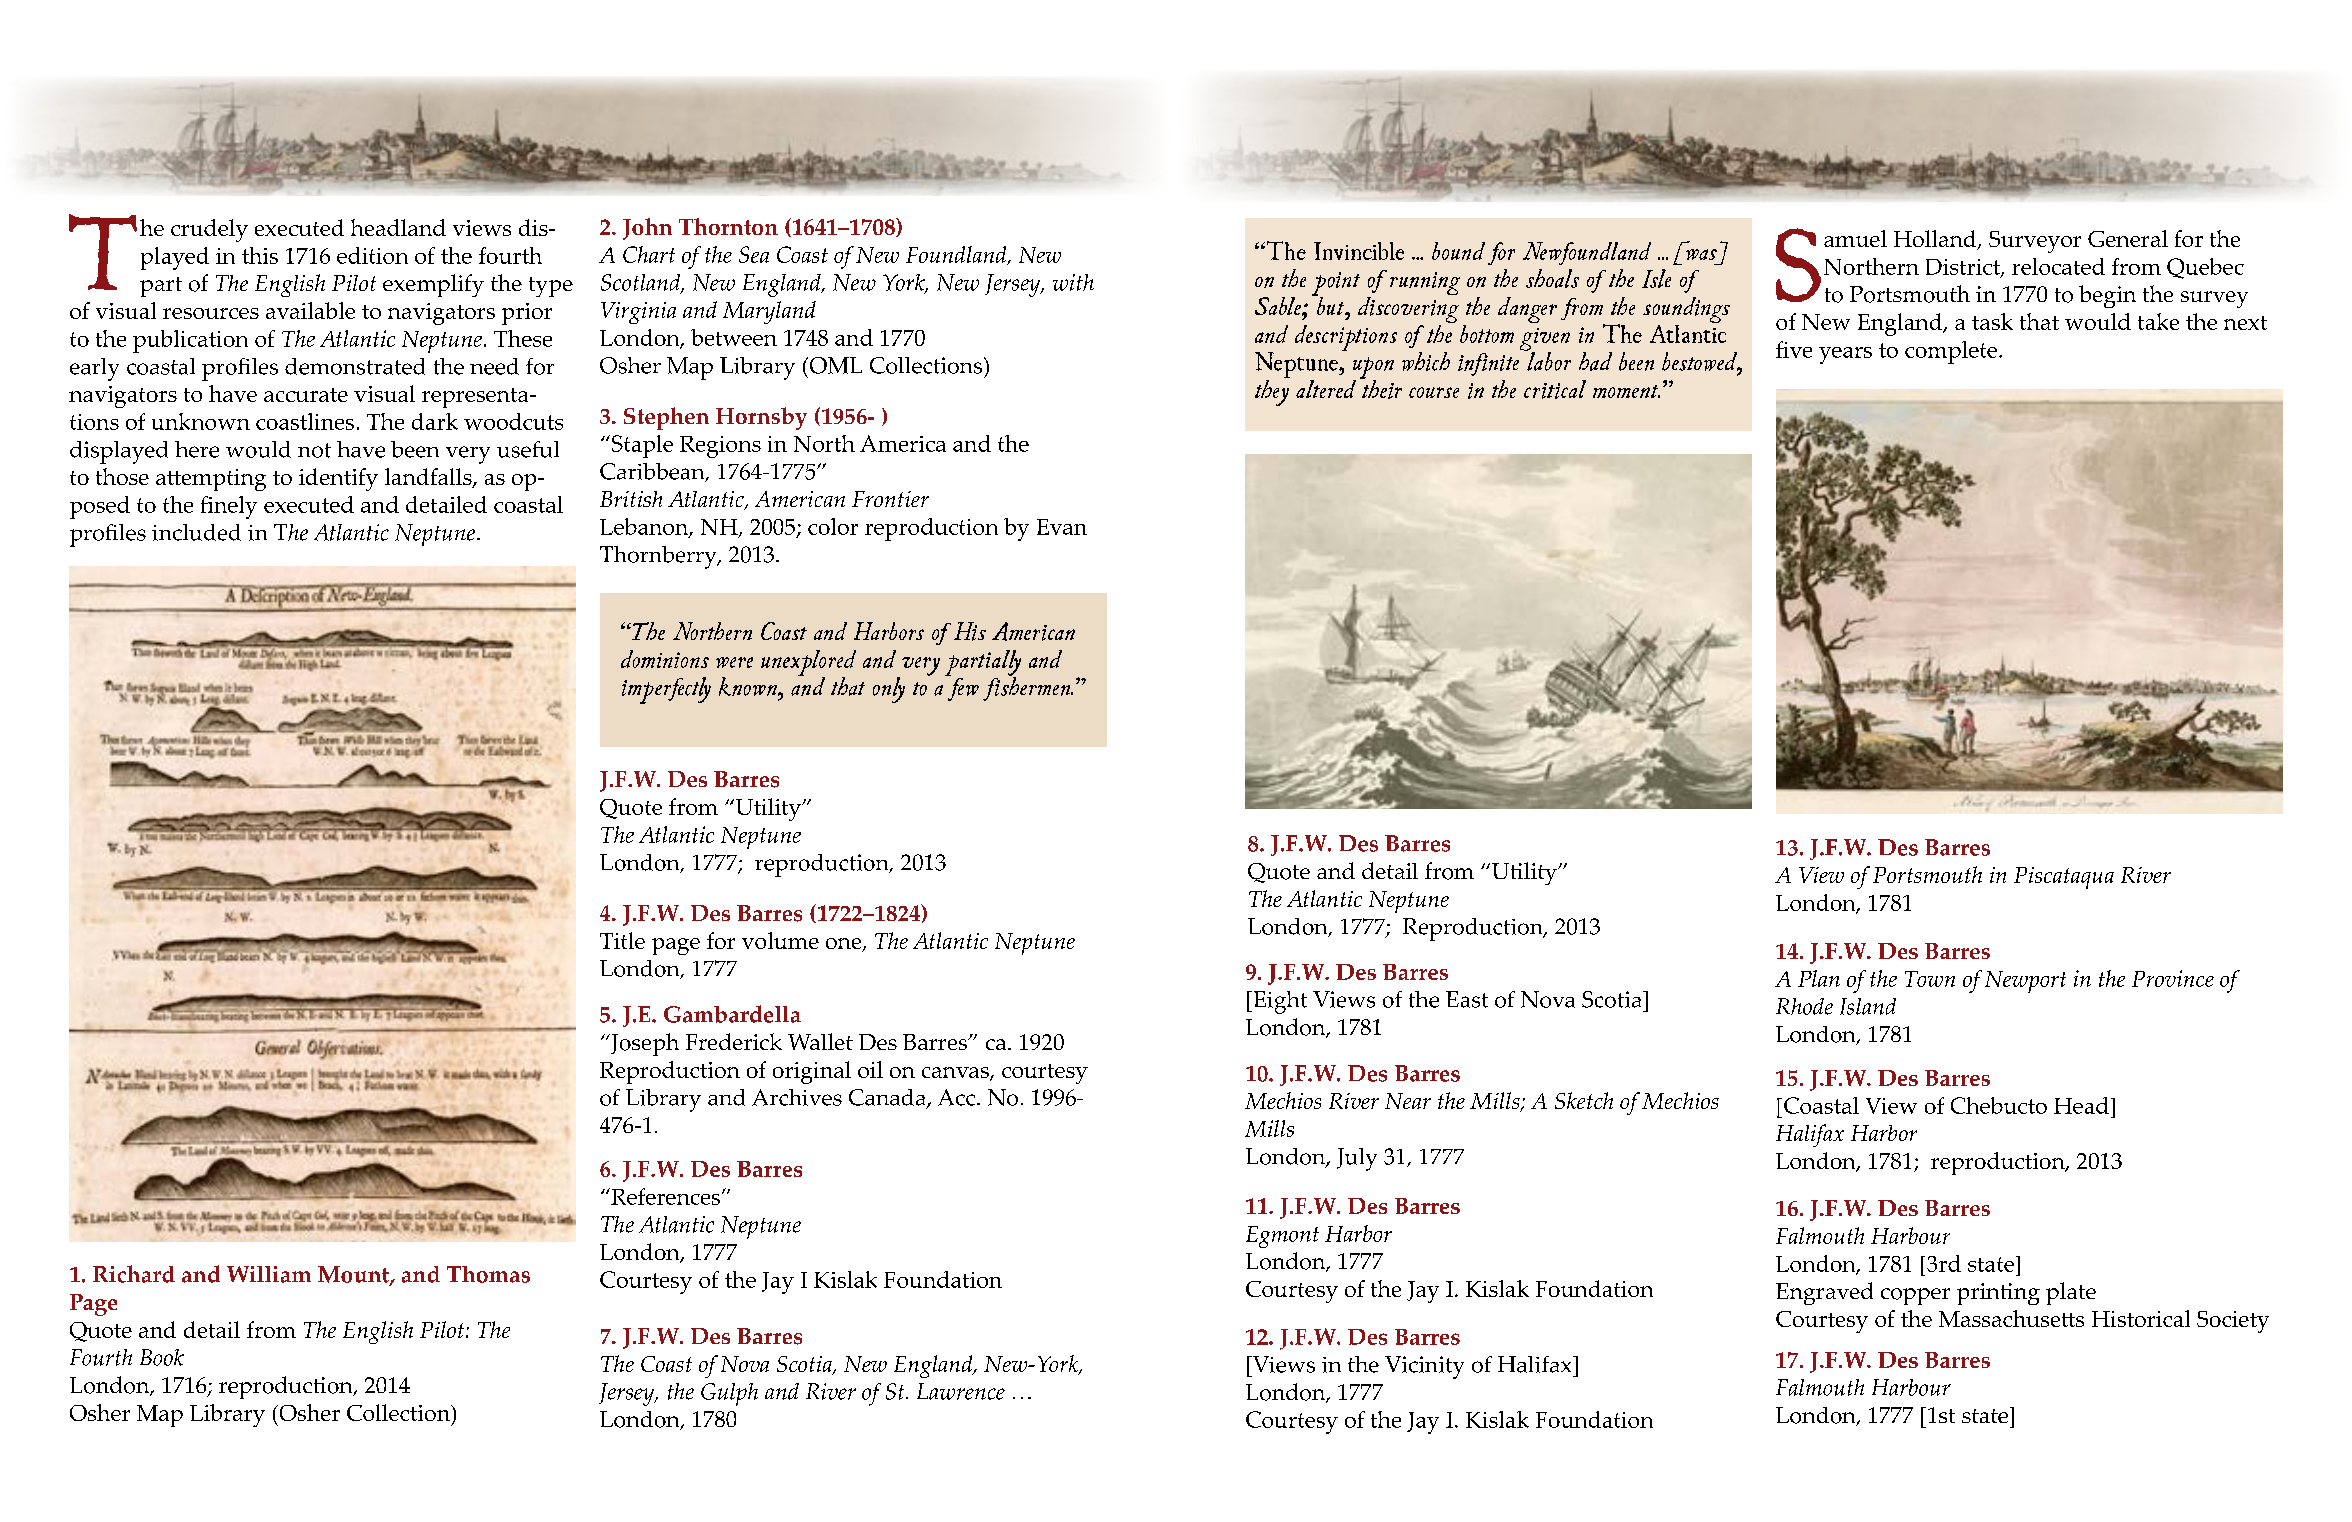 This document has width=2352, height=1522. I want to click on edition, so click(372, 255).
